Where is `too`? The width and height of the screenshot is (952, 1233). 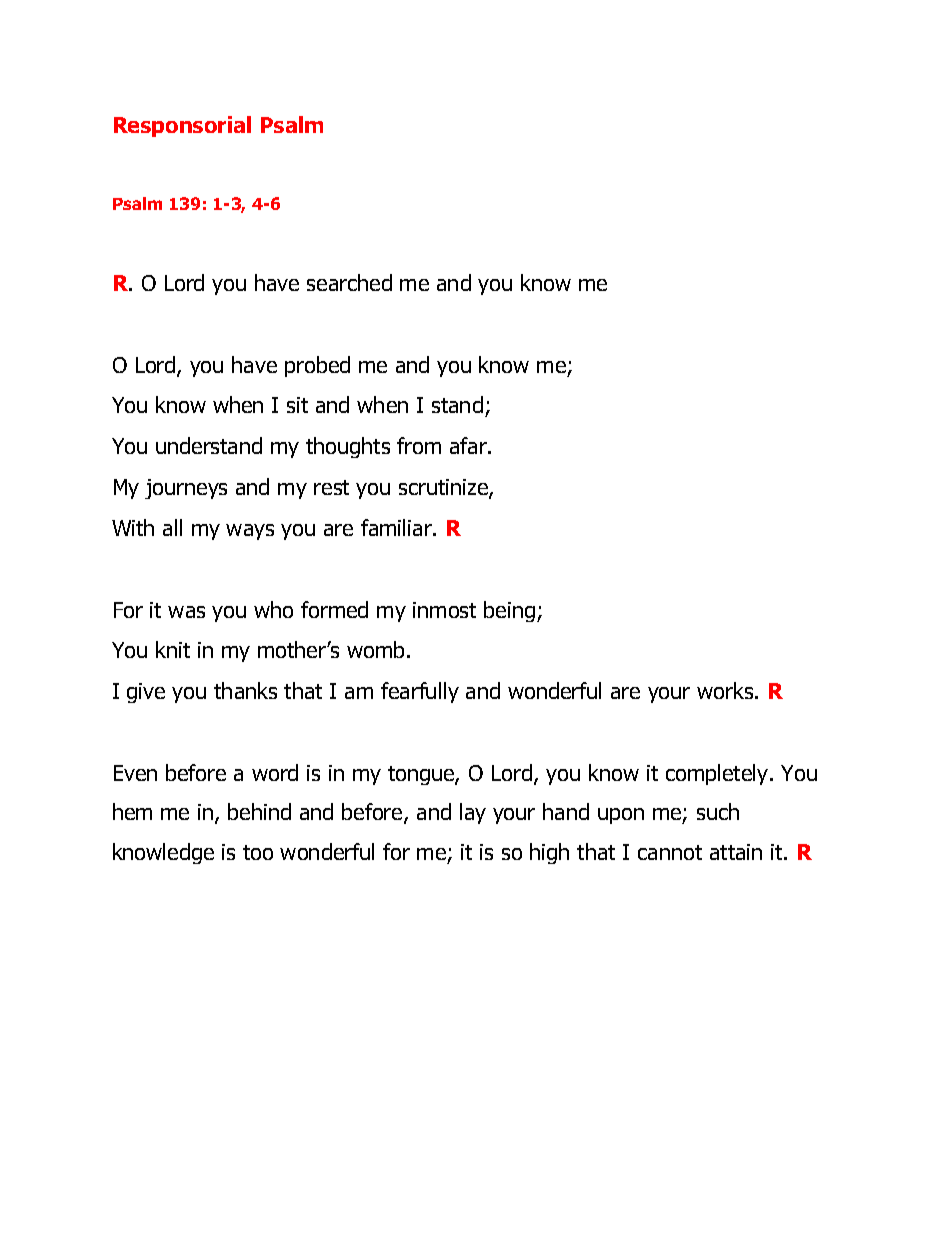 too is located at coordinates (258, 852).
